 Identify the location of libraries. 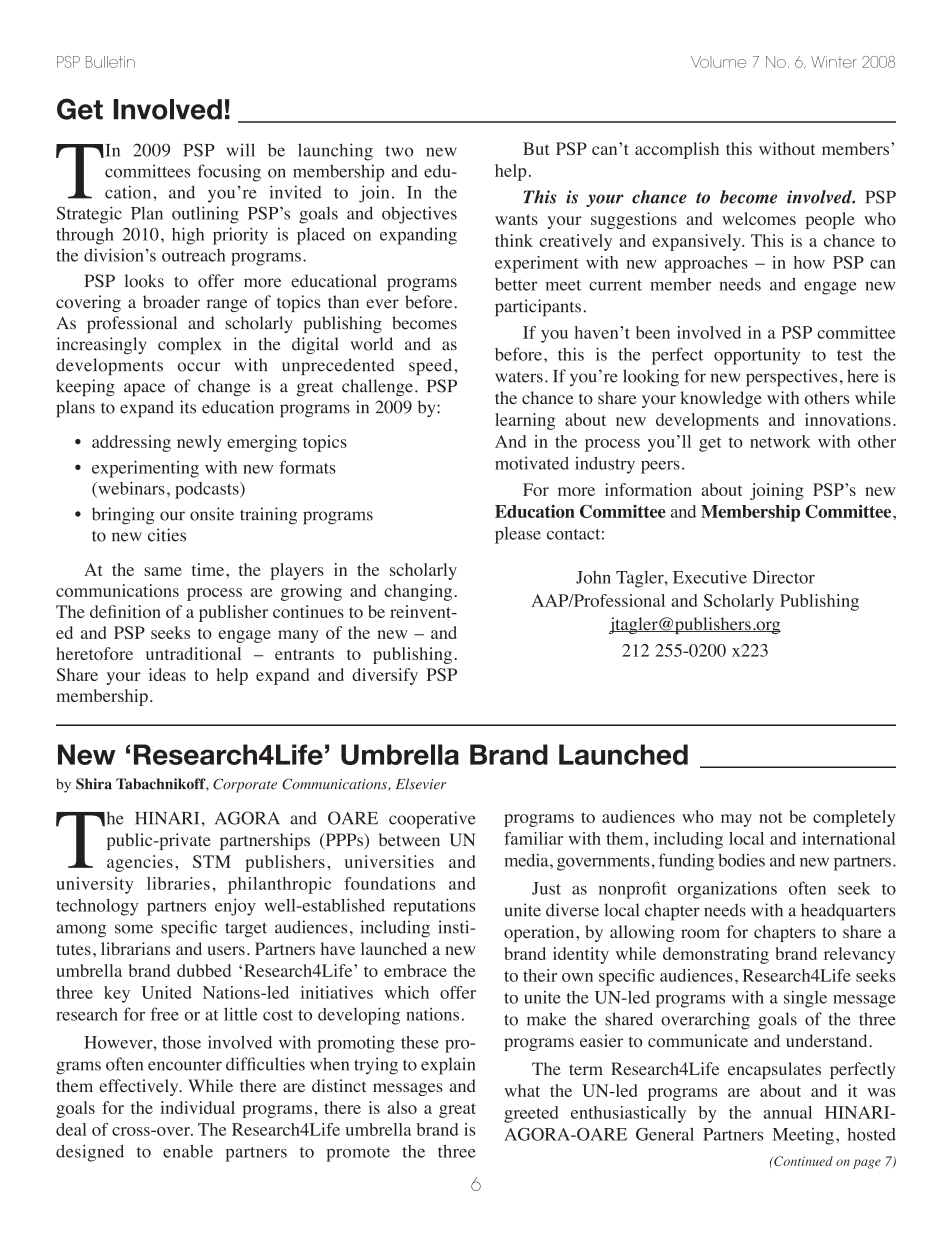
(178, 883).
